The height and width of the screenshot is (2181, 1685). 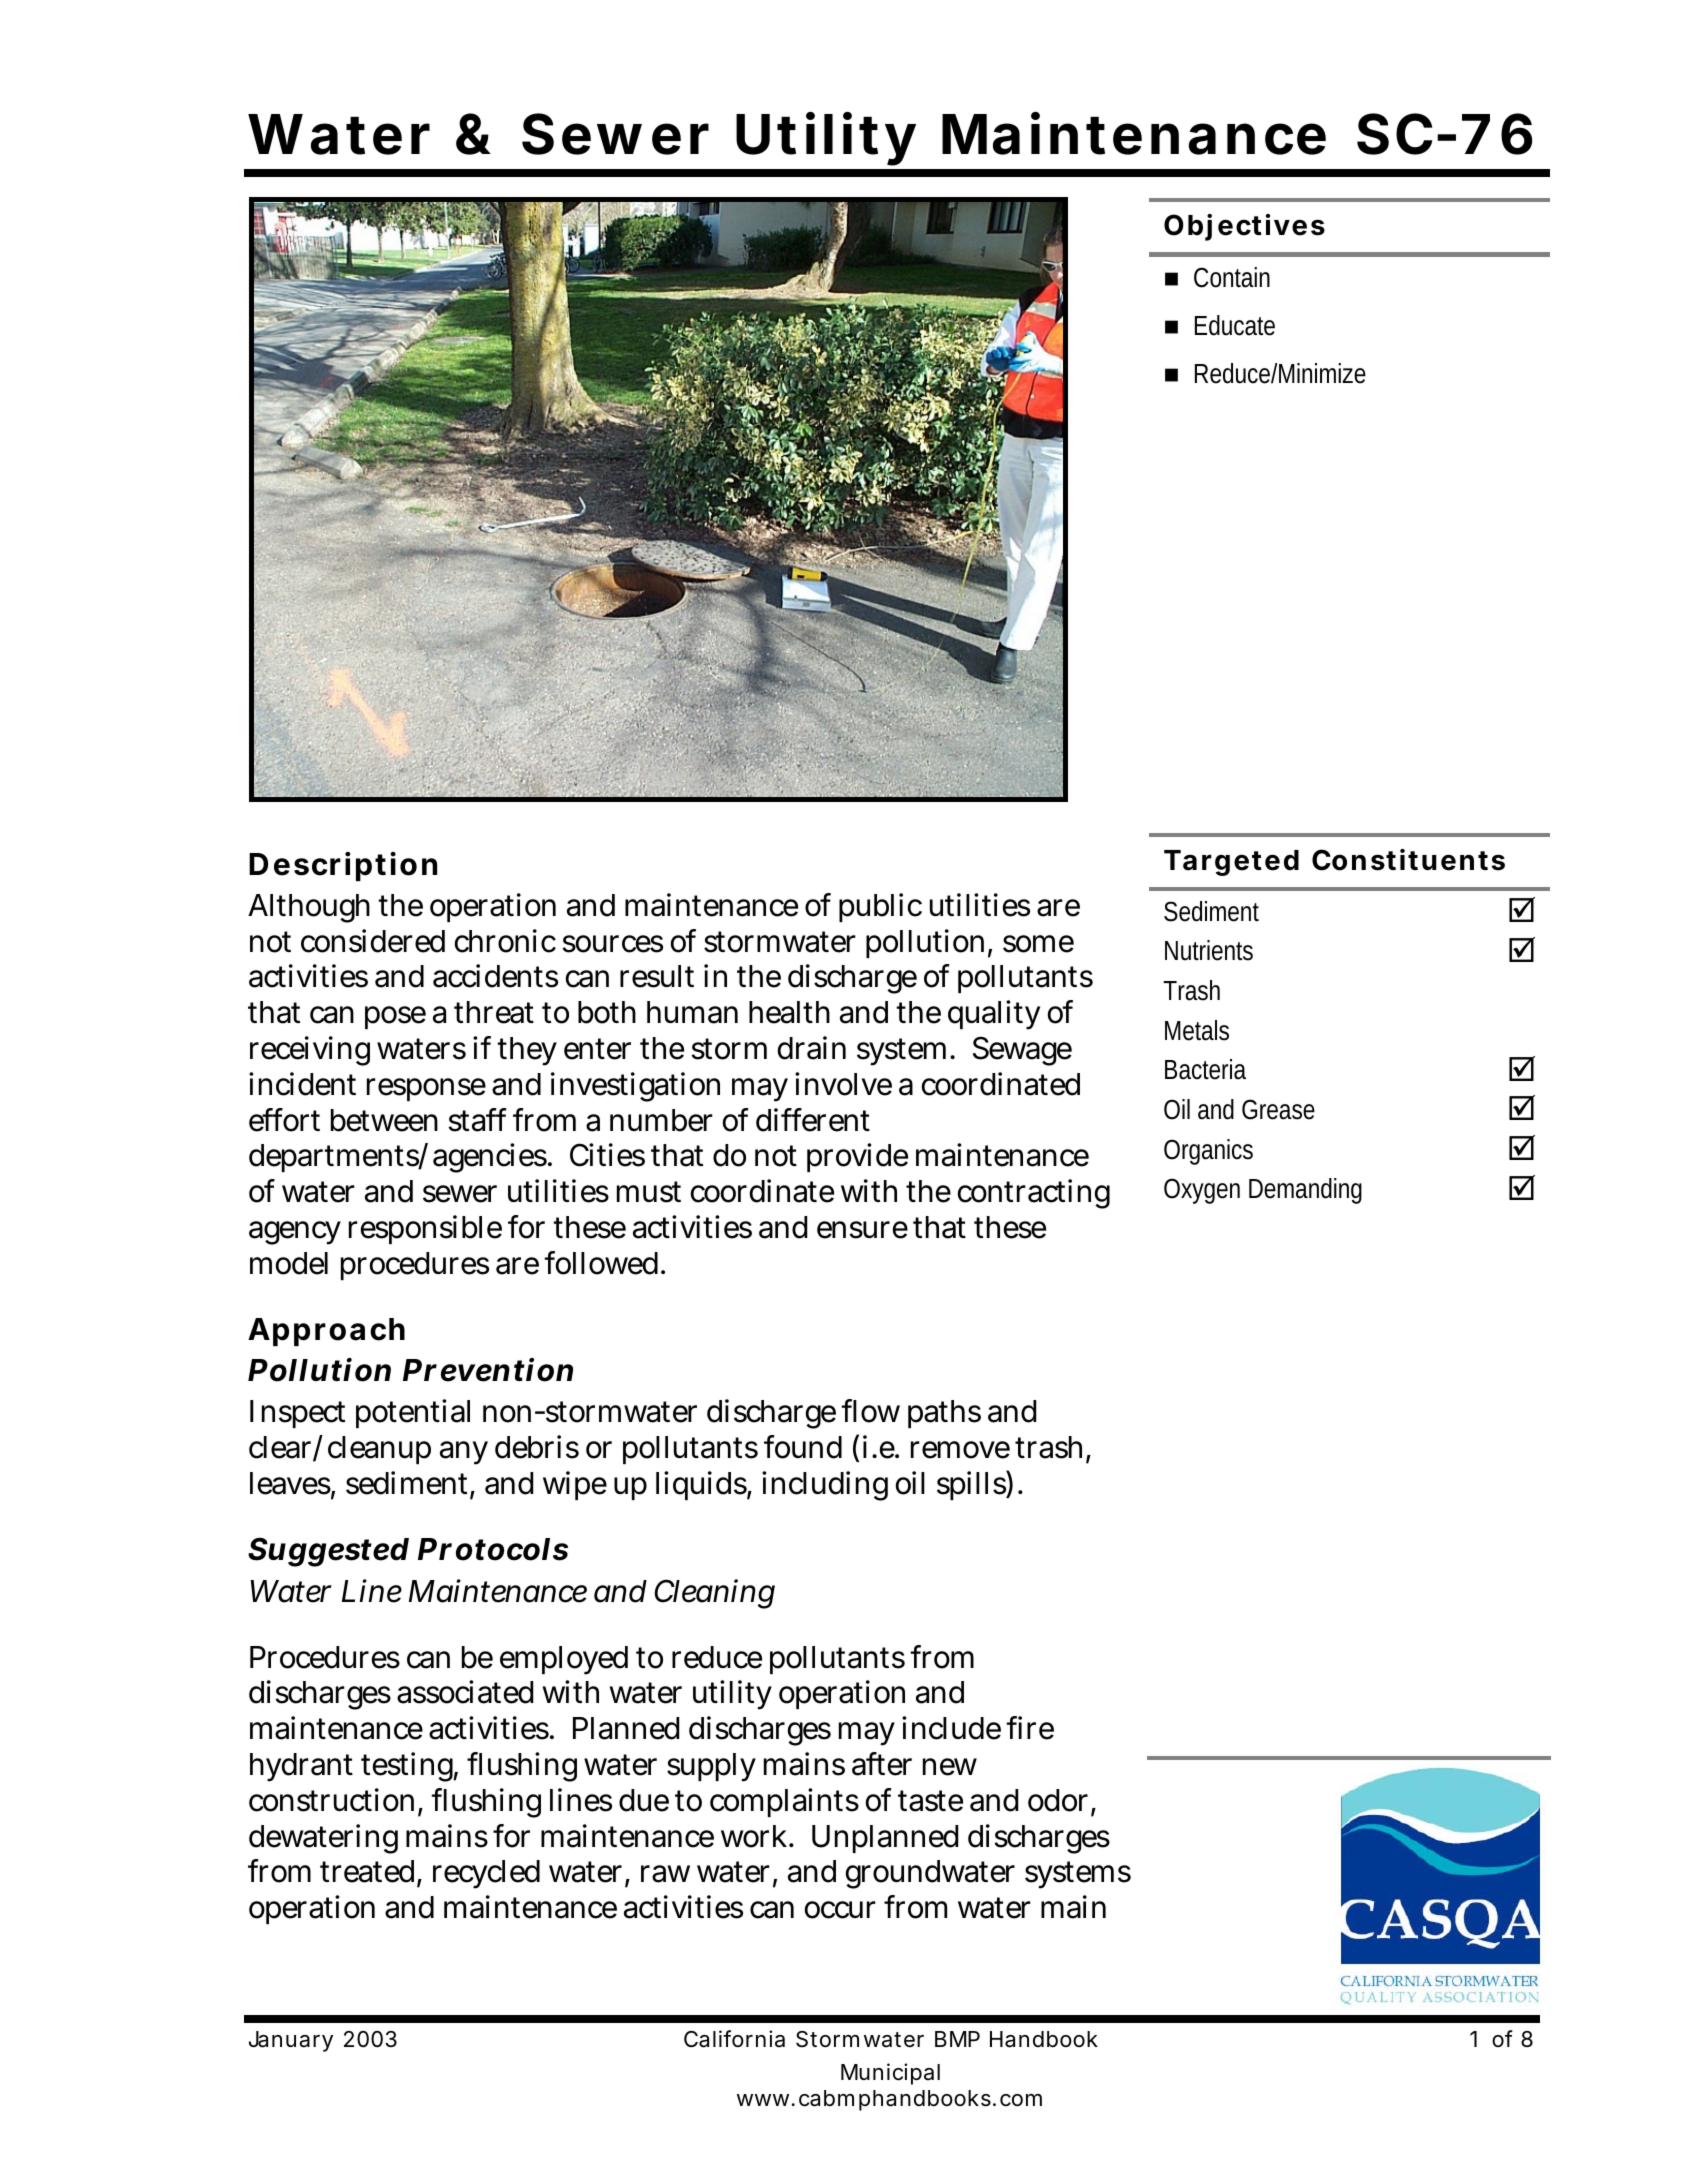 What do you see at coordinates (1408, 860) in the screenshot?
I see `Constituents` at bounding box center [1408, 860].
